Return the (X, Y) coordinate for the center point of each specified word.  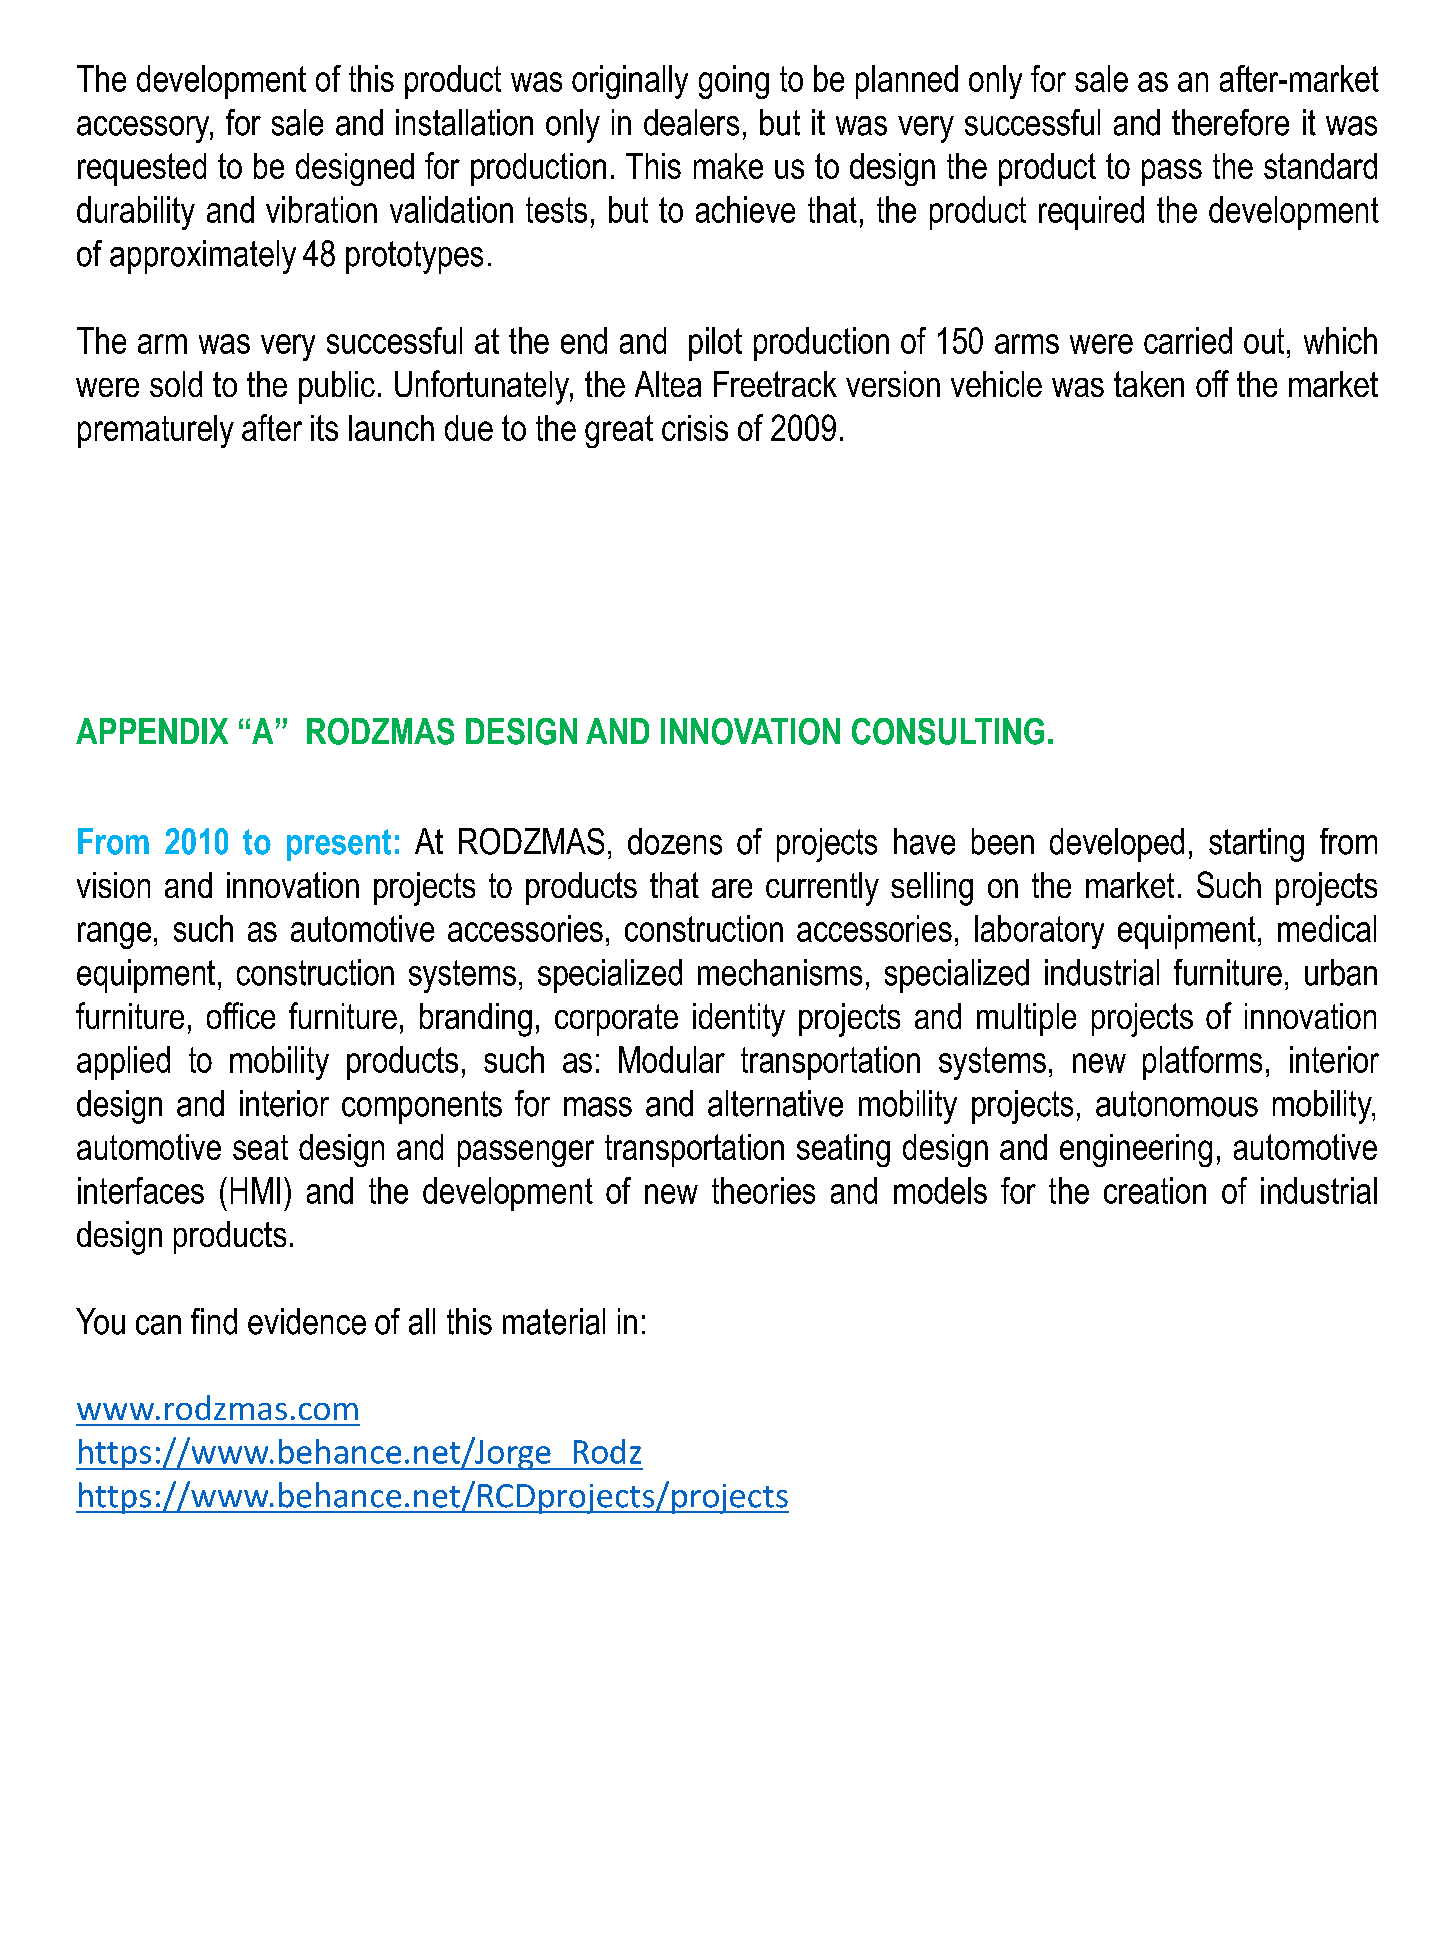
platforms (1202, 1063)
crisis (695, 428)
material (554, 1321)
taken (1149, 384)
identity (739, 1020)
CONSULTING (948, 731)
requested (142, 169)
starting (1256, 845)
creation (1155, 1190)
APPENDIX (152, 731)
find (214, 1321)
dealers (691, 122)
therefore (1230, 122)
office (241, 1015)
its (324, 428)
